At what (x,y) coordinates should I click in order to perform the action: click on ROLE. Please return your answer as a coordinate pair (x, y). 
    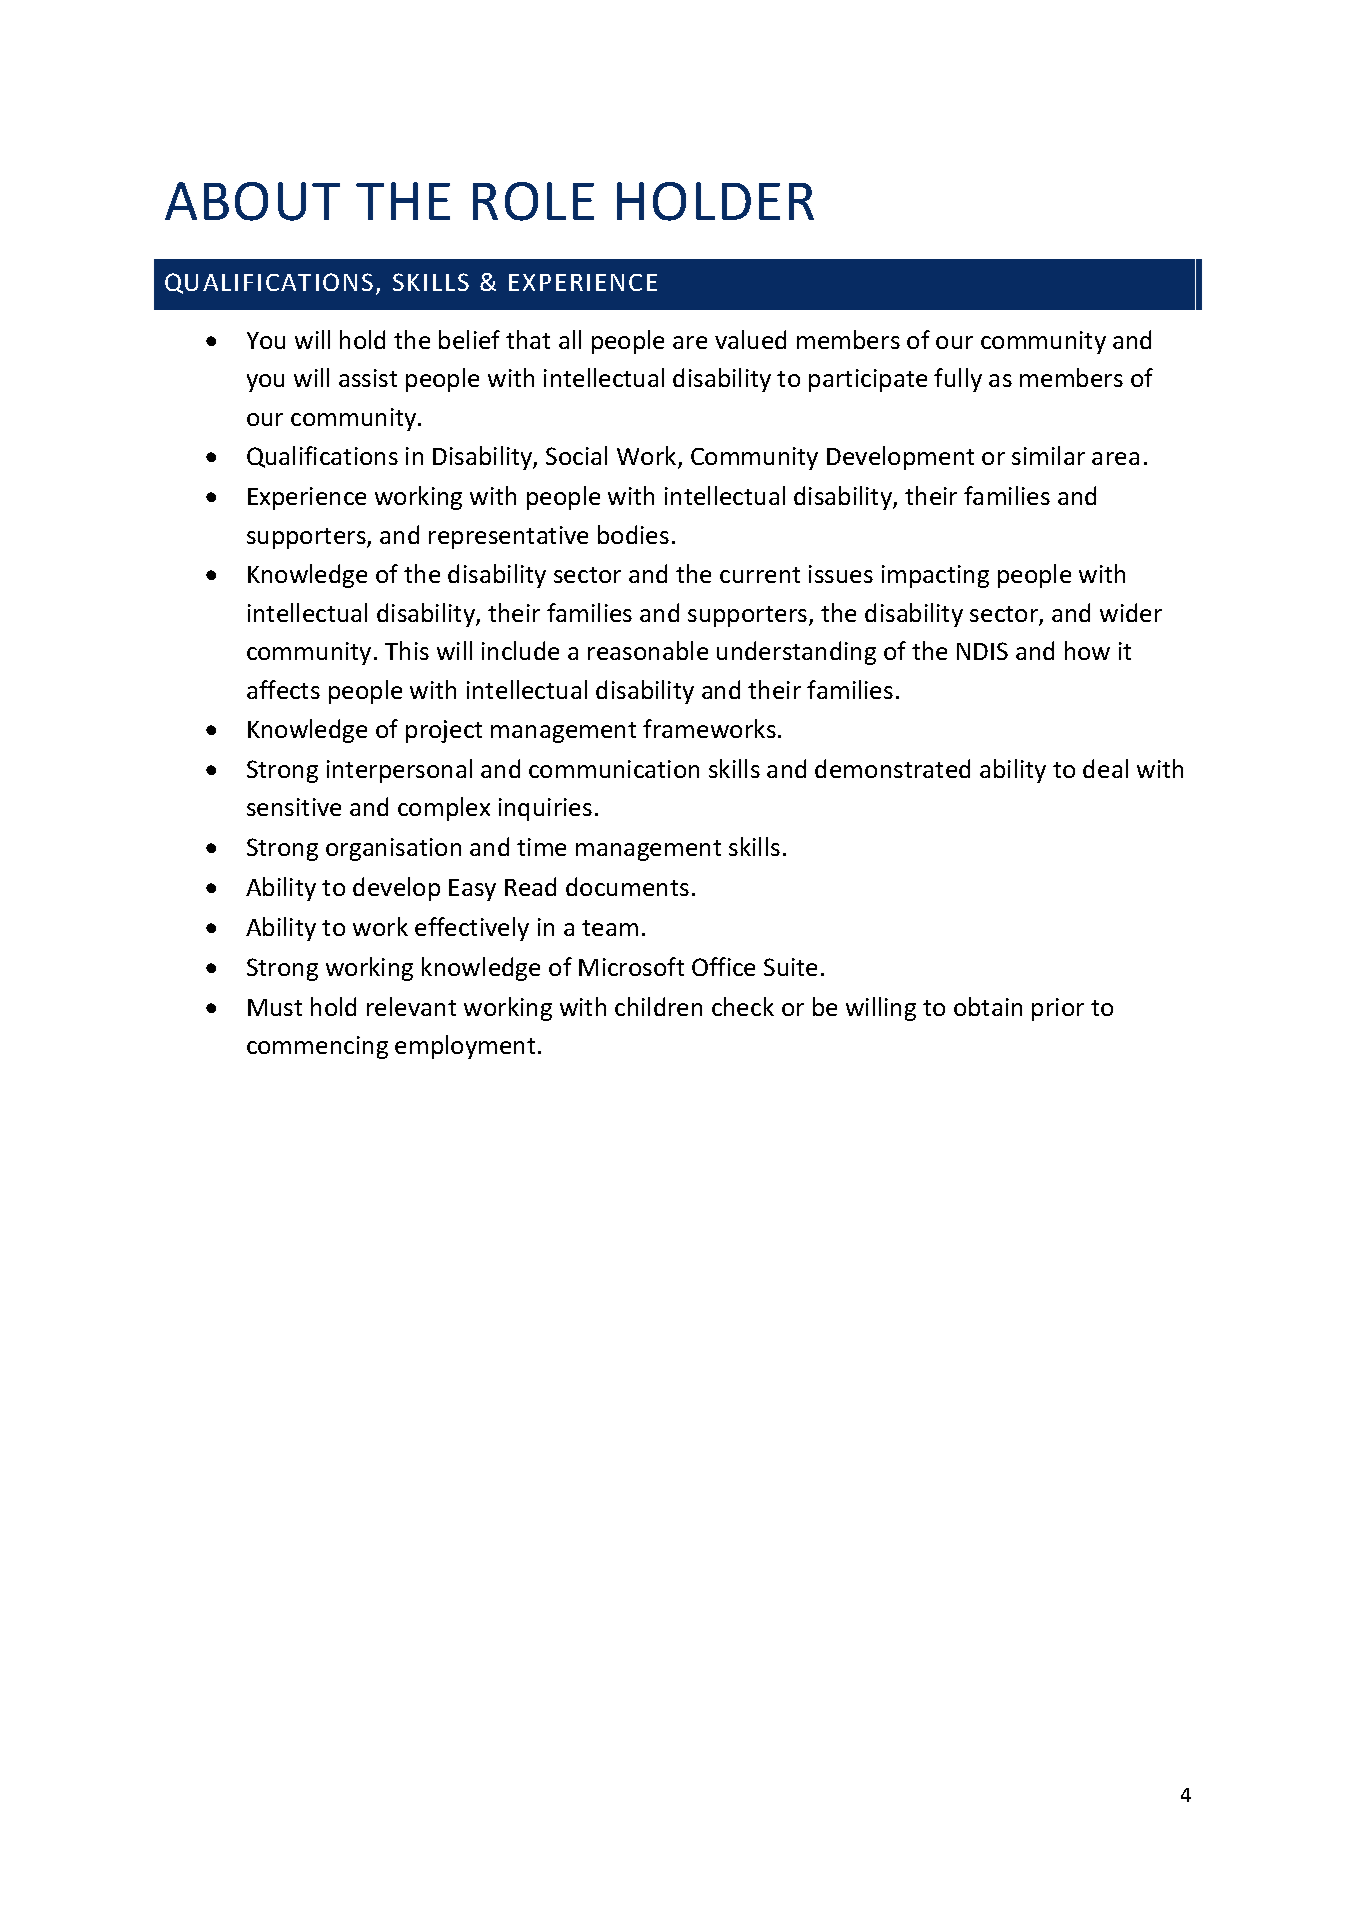
    Looking at the image, I should click on (533, 201).
